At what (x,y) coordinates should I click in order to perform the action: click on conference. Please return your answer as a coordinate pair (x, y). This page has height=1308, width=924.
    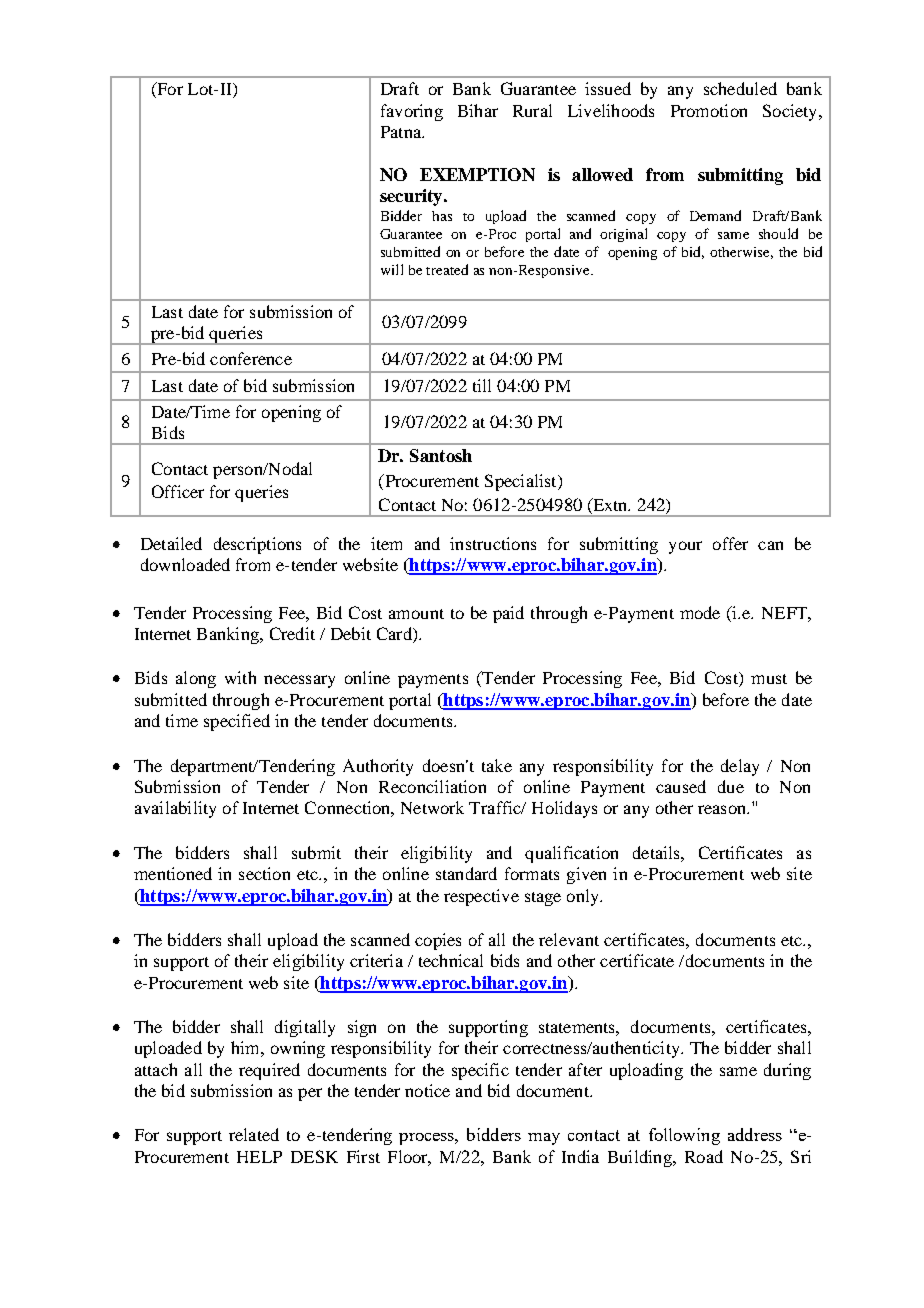
    Looking at the image, I should click on (251, 358).
